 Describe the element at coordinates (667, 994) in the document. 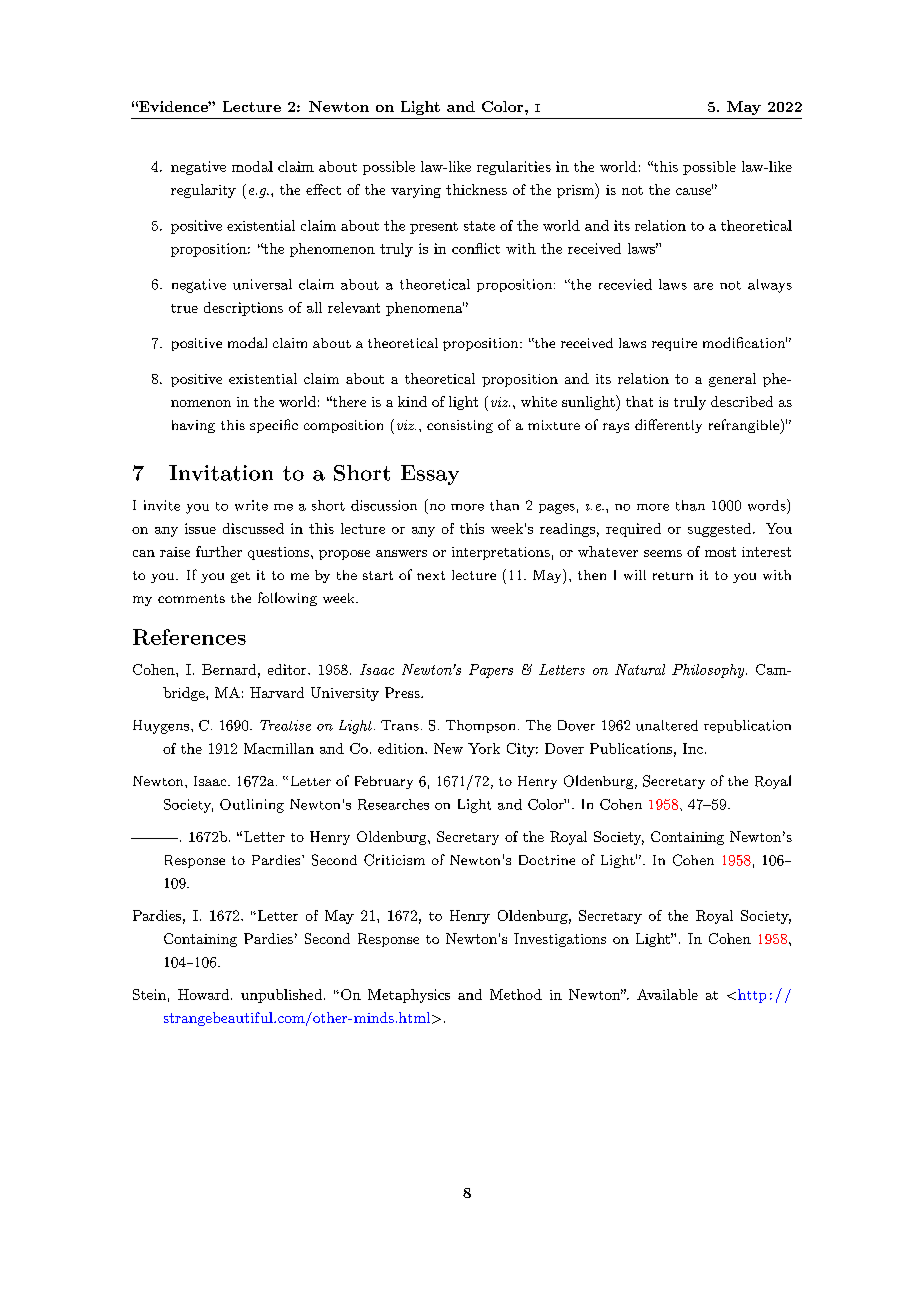

I see `Available` at that location.
